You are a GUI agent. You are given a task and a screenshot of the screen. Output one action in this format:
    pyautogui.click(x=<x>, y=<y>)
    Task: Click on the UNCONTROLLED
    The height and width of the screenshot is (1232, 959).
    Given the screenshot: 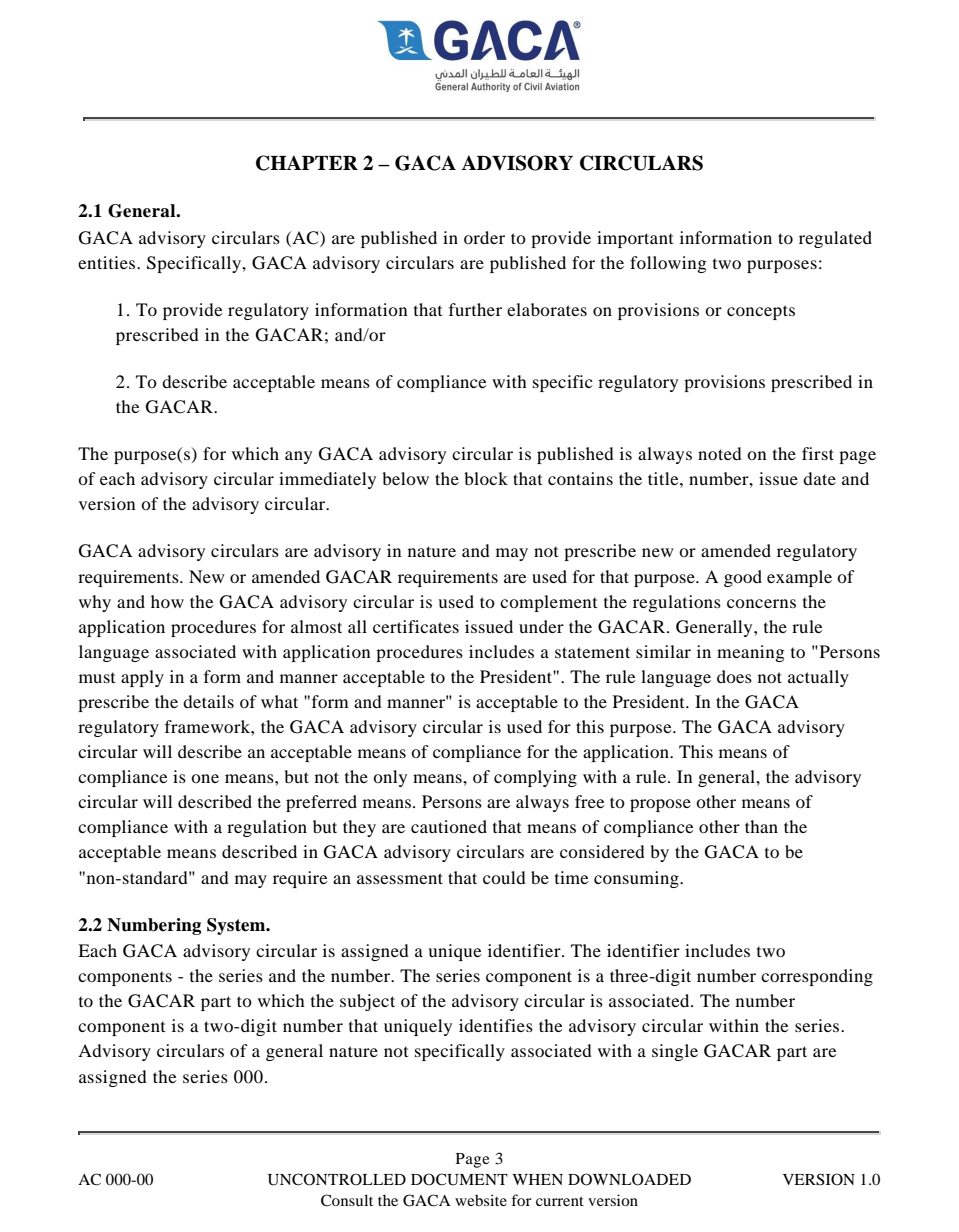 What is the action you would take?
    pyautogui.click(x=337, y=1179)
